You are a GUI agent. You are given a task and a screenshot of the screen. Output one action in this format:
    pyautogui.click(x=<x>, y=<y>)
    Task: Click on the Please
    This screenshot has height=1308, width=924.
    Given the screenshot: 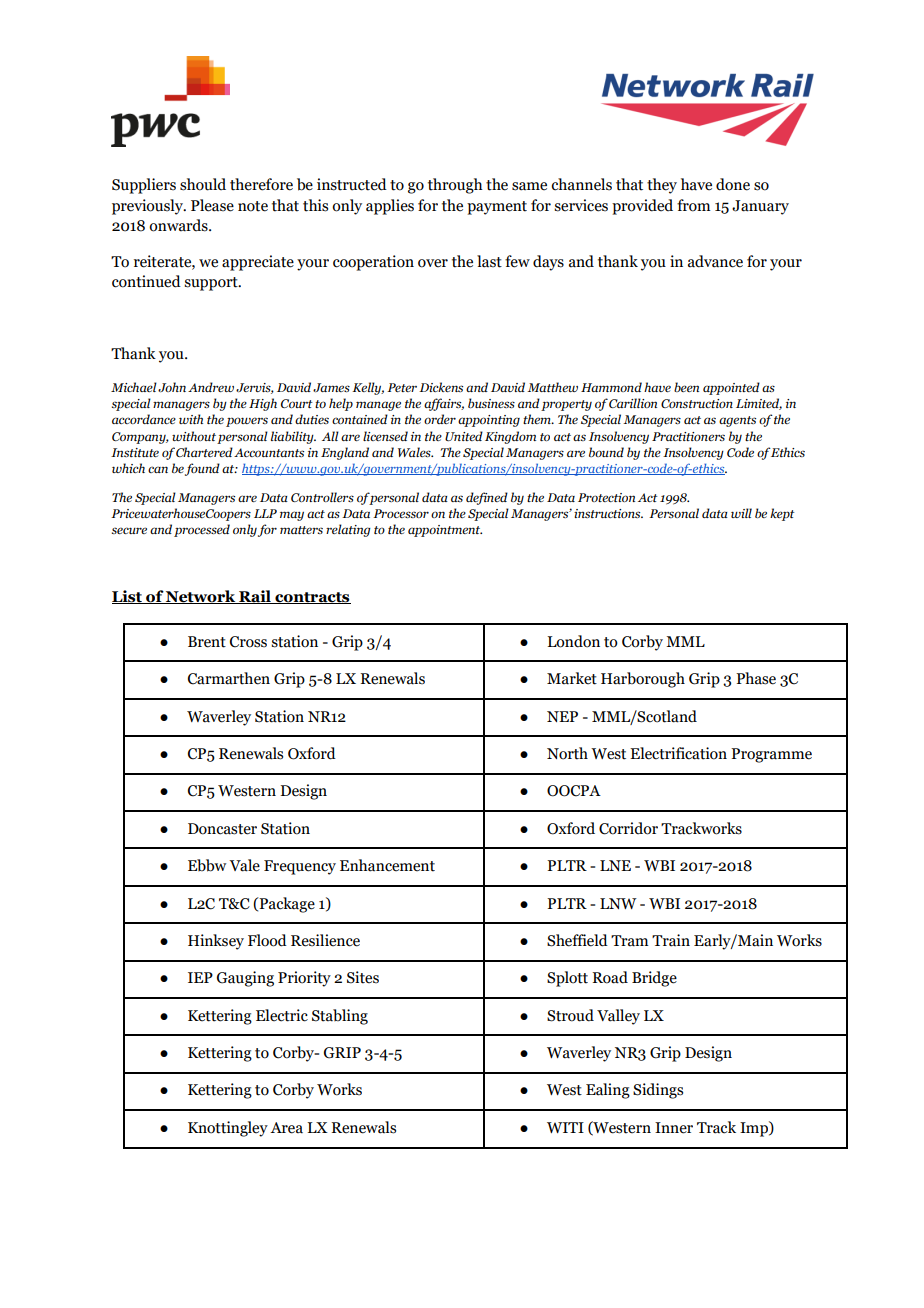 What is the action you would take?
    pyautogui.click(x=212, y=205)
